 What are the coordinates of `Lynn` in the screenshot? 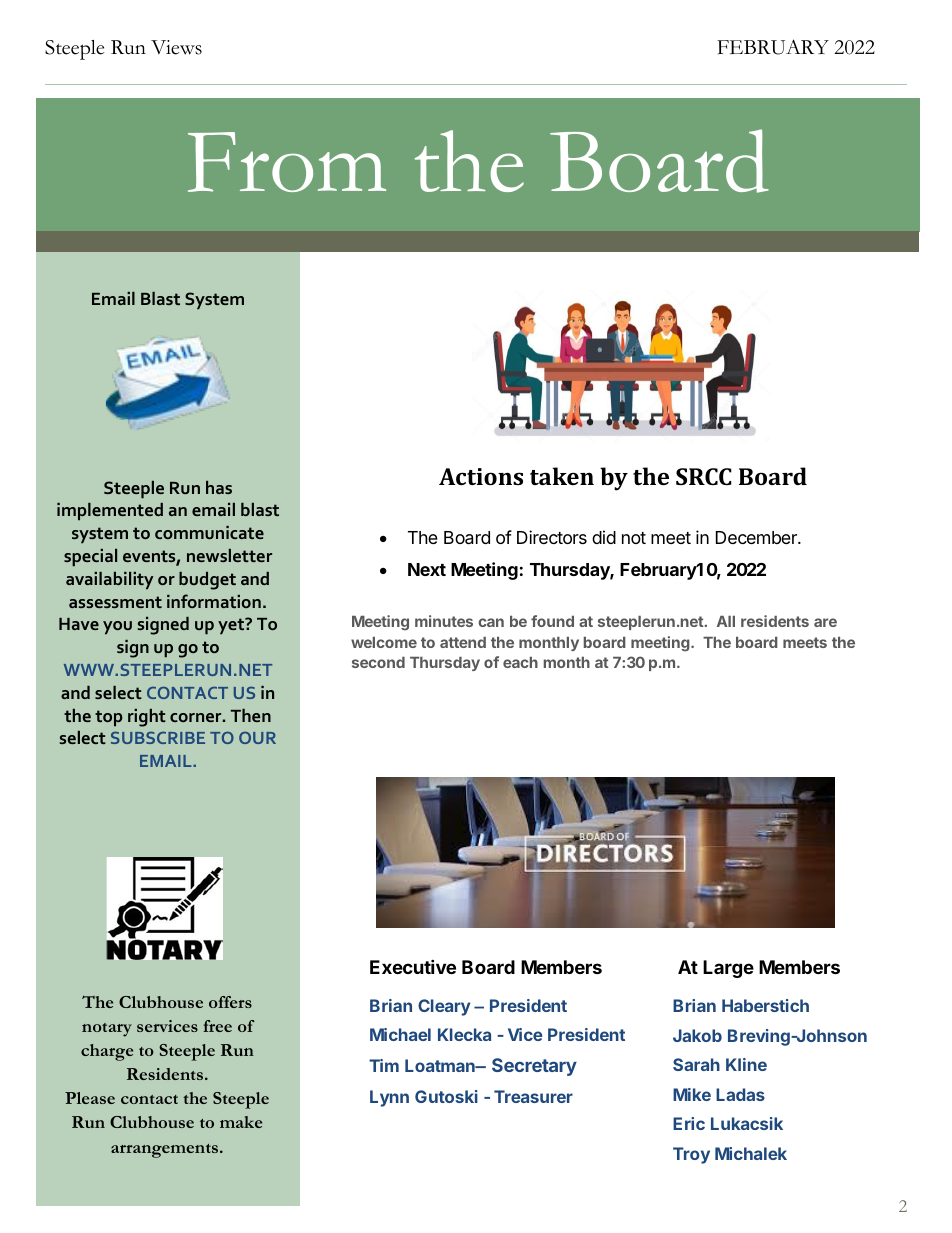 It's located at (389, 1098).
